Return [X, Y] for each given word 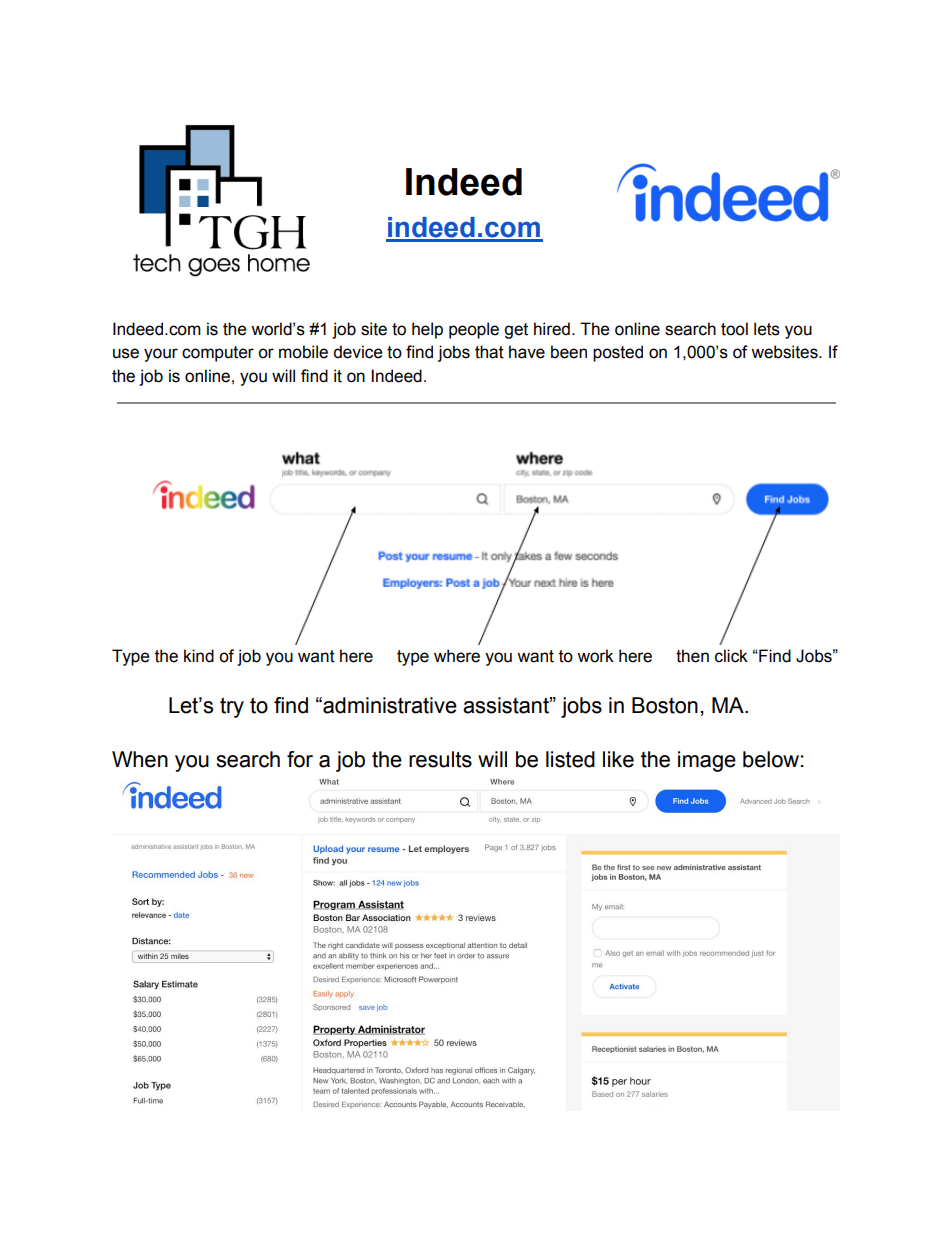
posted [618, 353]
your [161, 355]
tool [734, 329]
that [489, 352]
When [140, 759]
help [427, 330]
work [595, 656]
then [692, 656]
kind [199, 656]
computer [218, 354]
